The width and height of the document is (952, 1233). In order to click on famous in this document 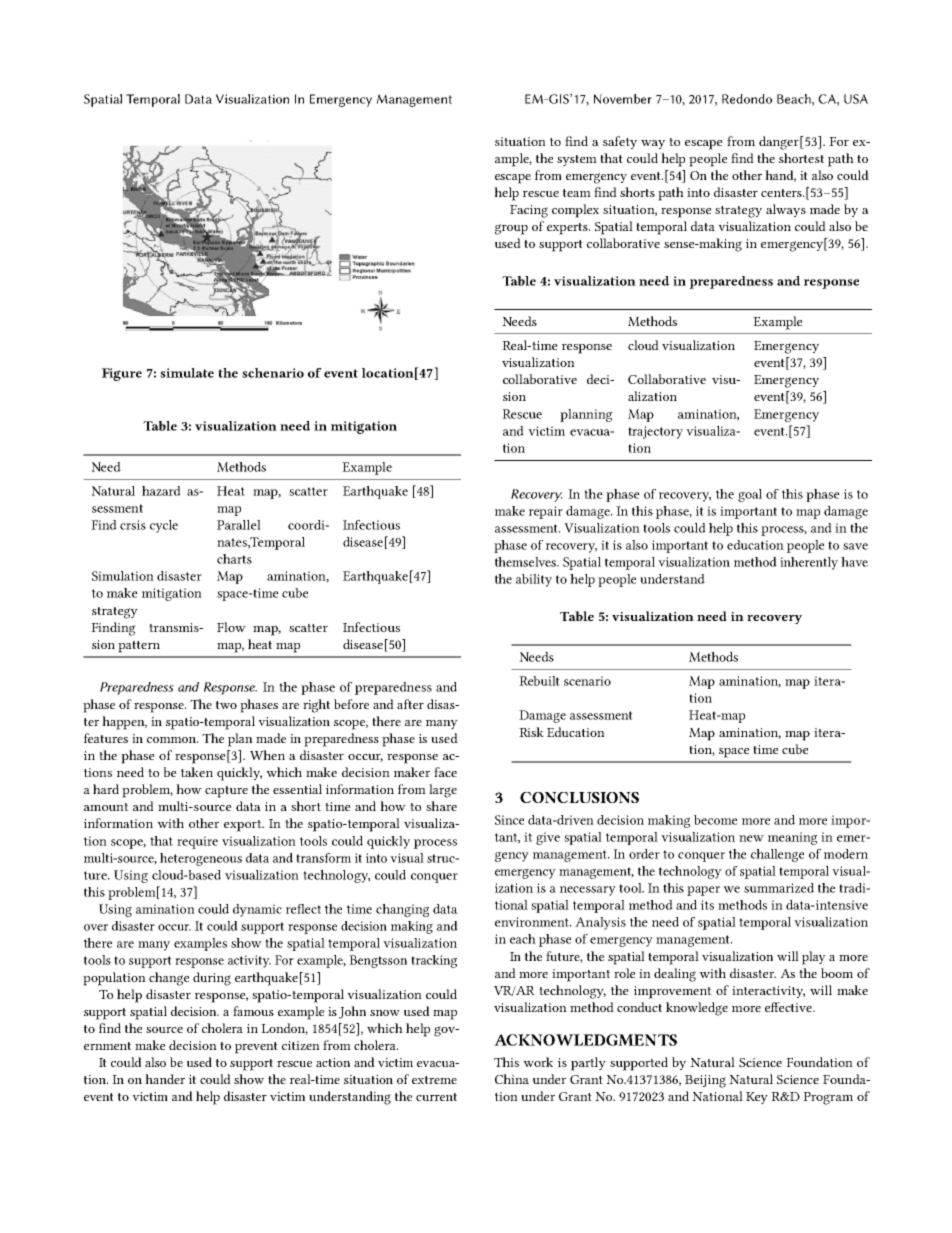, I will do `click(253, 1011)`.
